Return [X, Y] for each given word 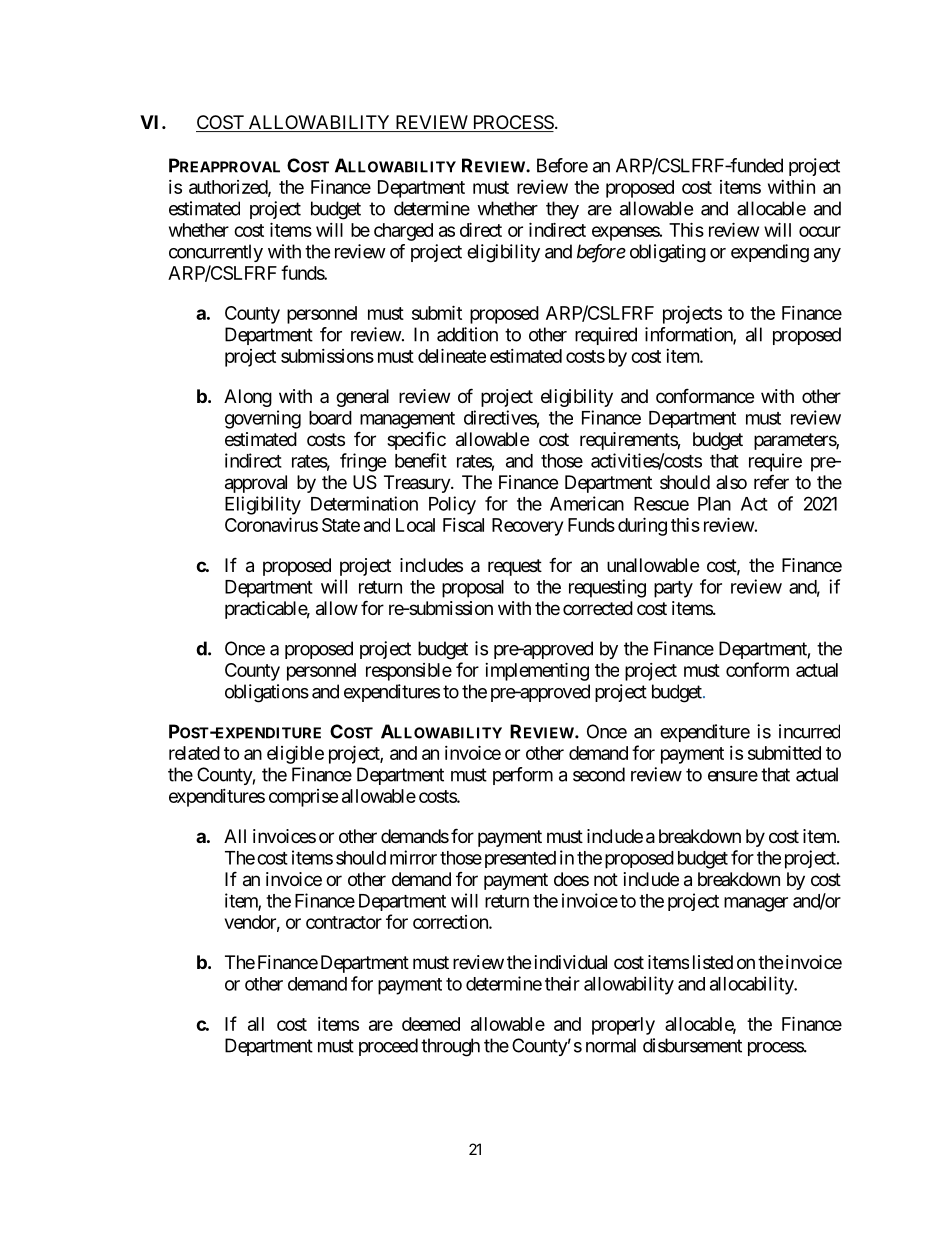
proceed [388, 1047]
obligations [267, 693]
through [450, 1047]
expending [770, 253]
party [673, 589]
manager [756, 904]
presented [518, 859]
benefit [421, 460]
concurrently [216, 253]
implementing [537, 671]
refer [771, 481]
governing [263, 419]
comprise [304, 798]
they [562, 210]
